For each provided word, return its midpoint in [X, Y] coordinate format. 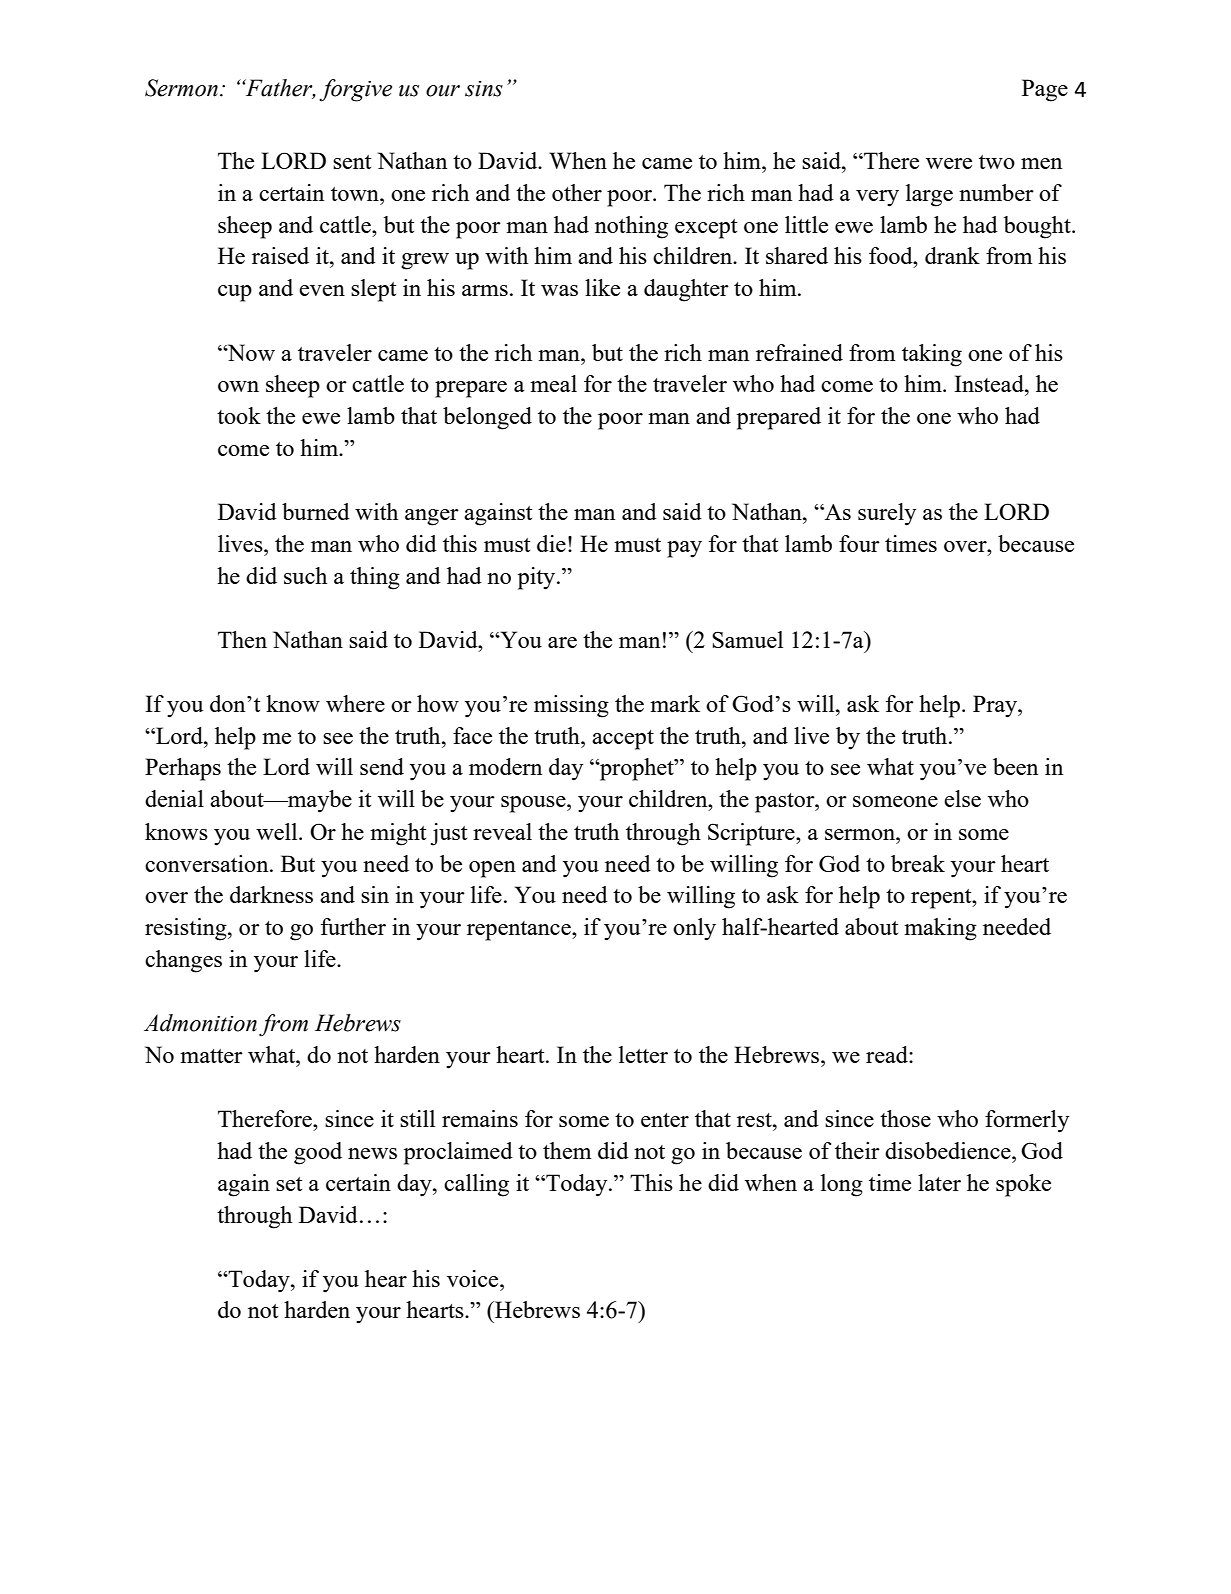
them [567, 1150]
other [577, 192]
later [939, 1182]
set [289, 1184]
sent [352, 162]
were [949, 163]
